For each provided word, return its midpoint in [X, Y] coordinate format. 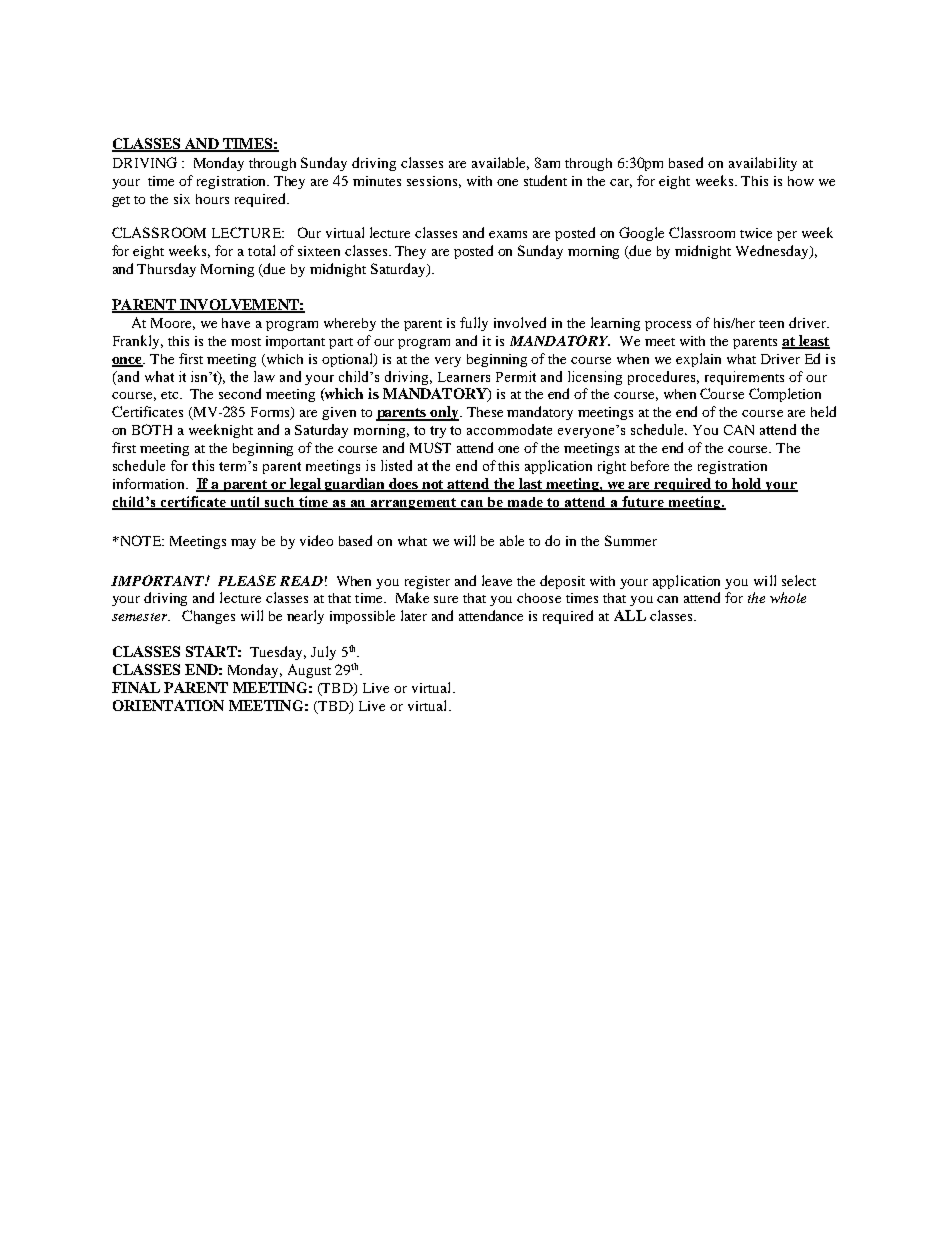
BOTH [152, 429]
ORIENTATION [168, 705]
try [438, 432]
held [823, 411]
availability [763, 164]
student [545, 180]
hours [212, 199]
